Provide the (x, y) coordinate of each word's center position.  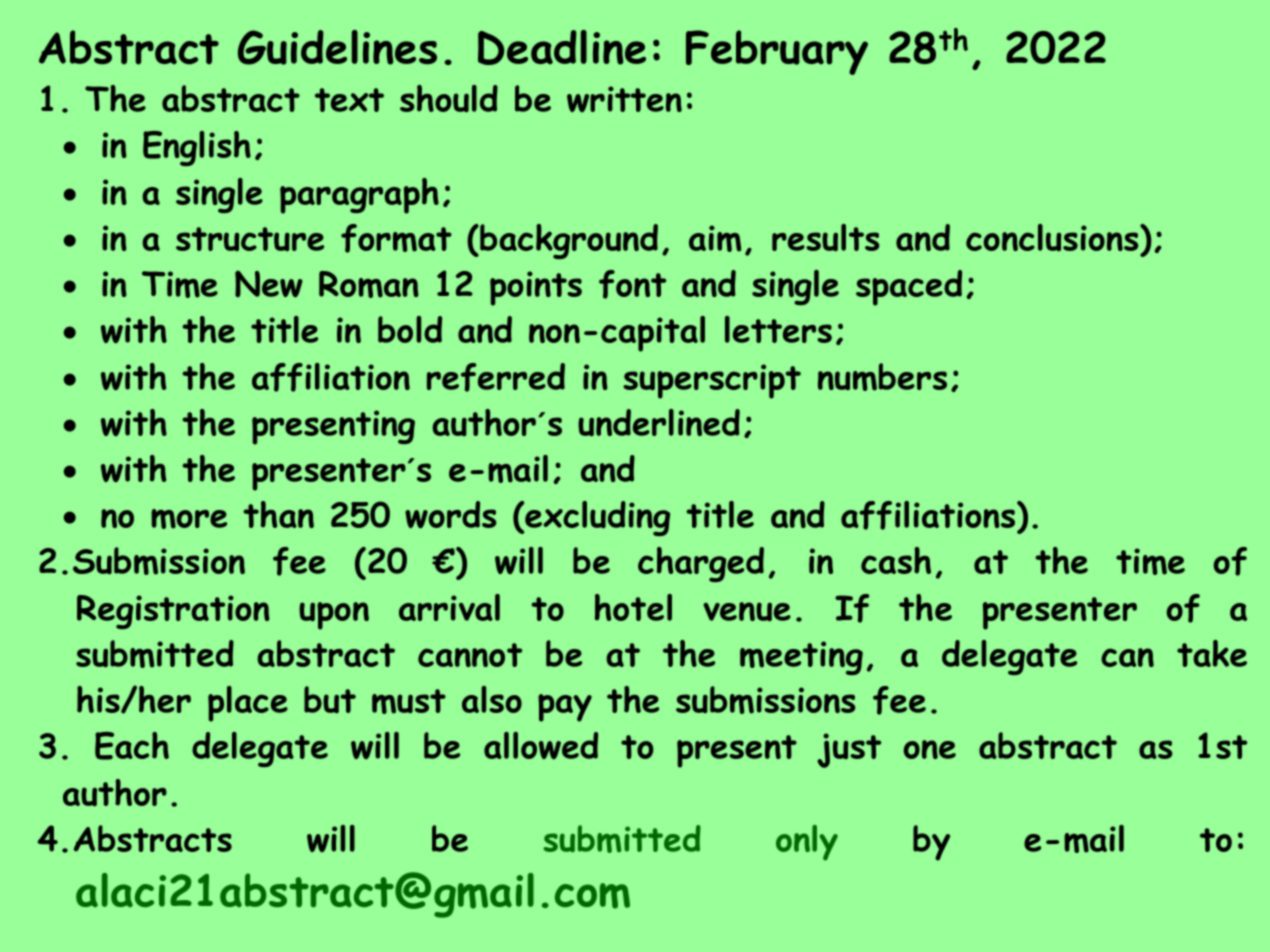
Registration (173, 612)
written (624, 99)
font (632, 284)
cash (896, 560)
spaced (909, 288)
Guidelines (337, 47)
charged (701, 564)
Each (132, 746)
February (777, 52)
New (269, 284)
